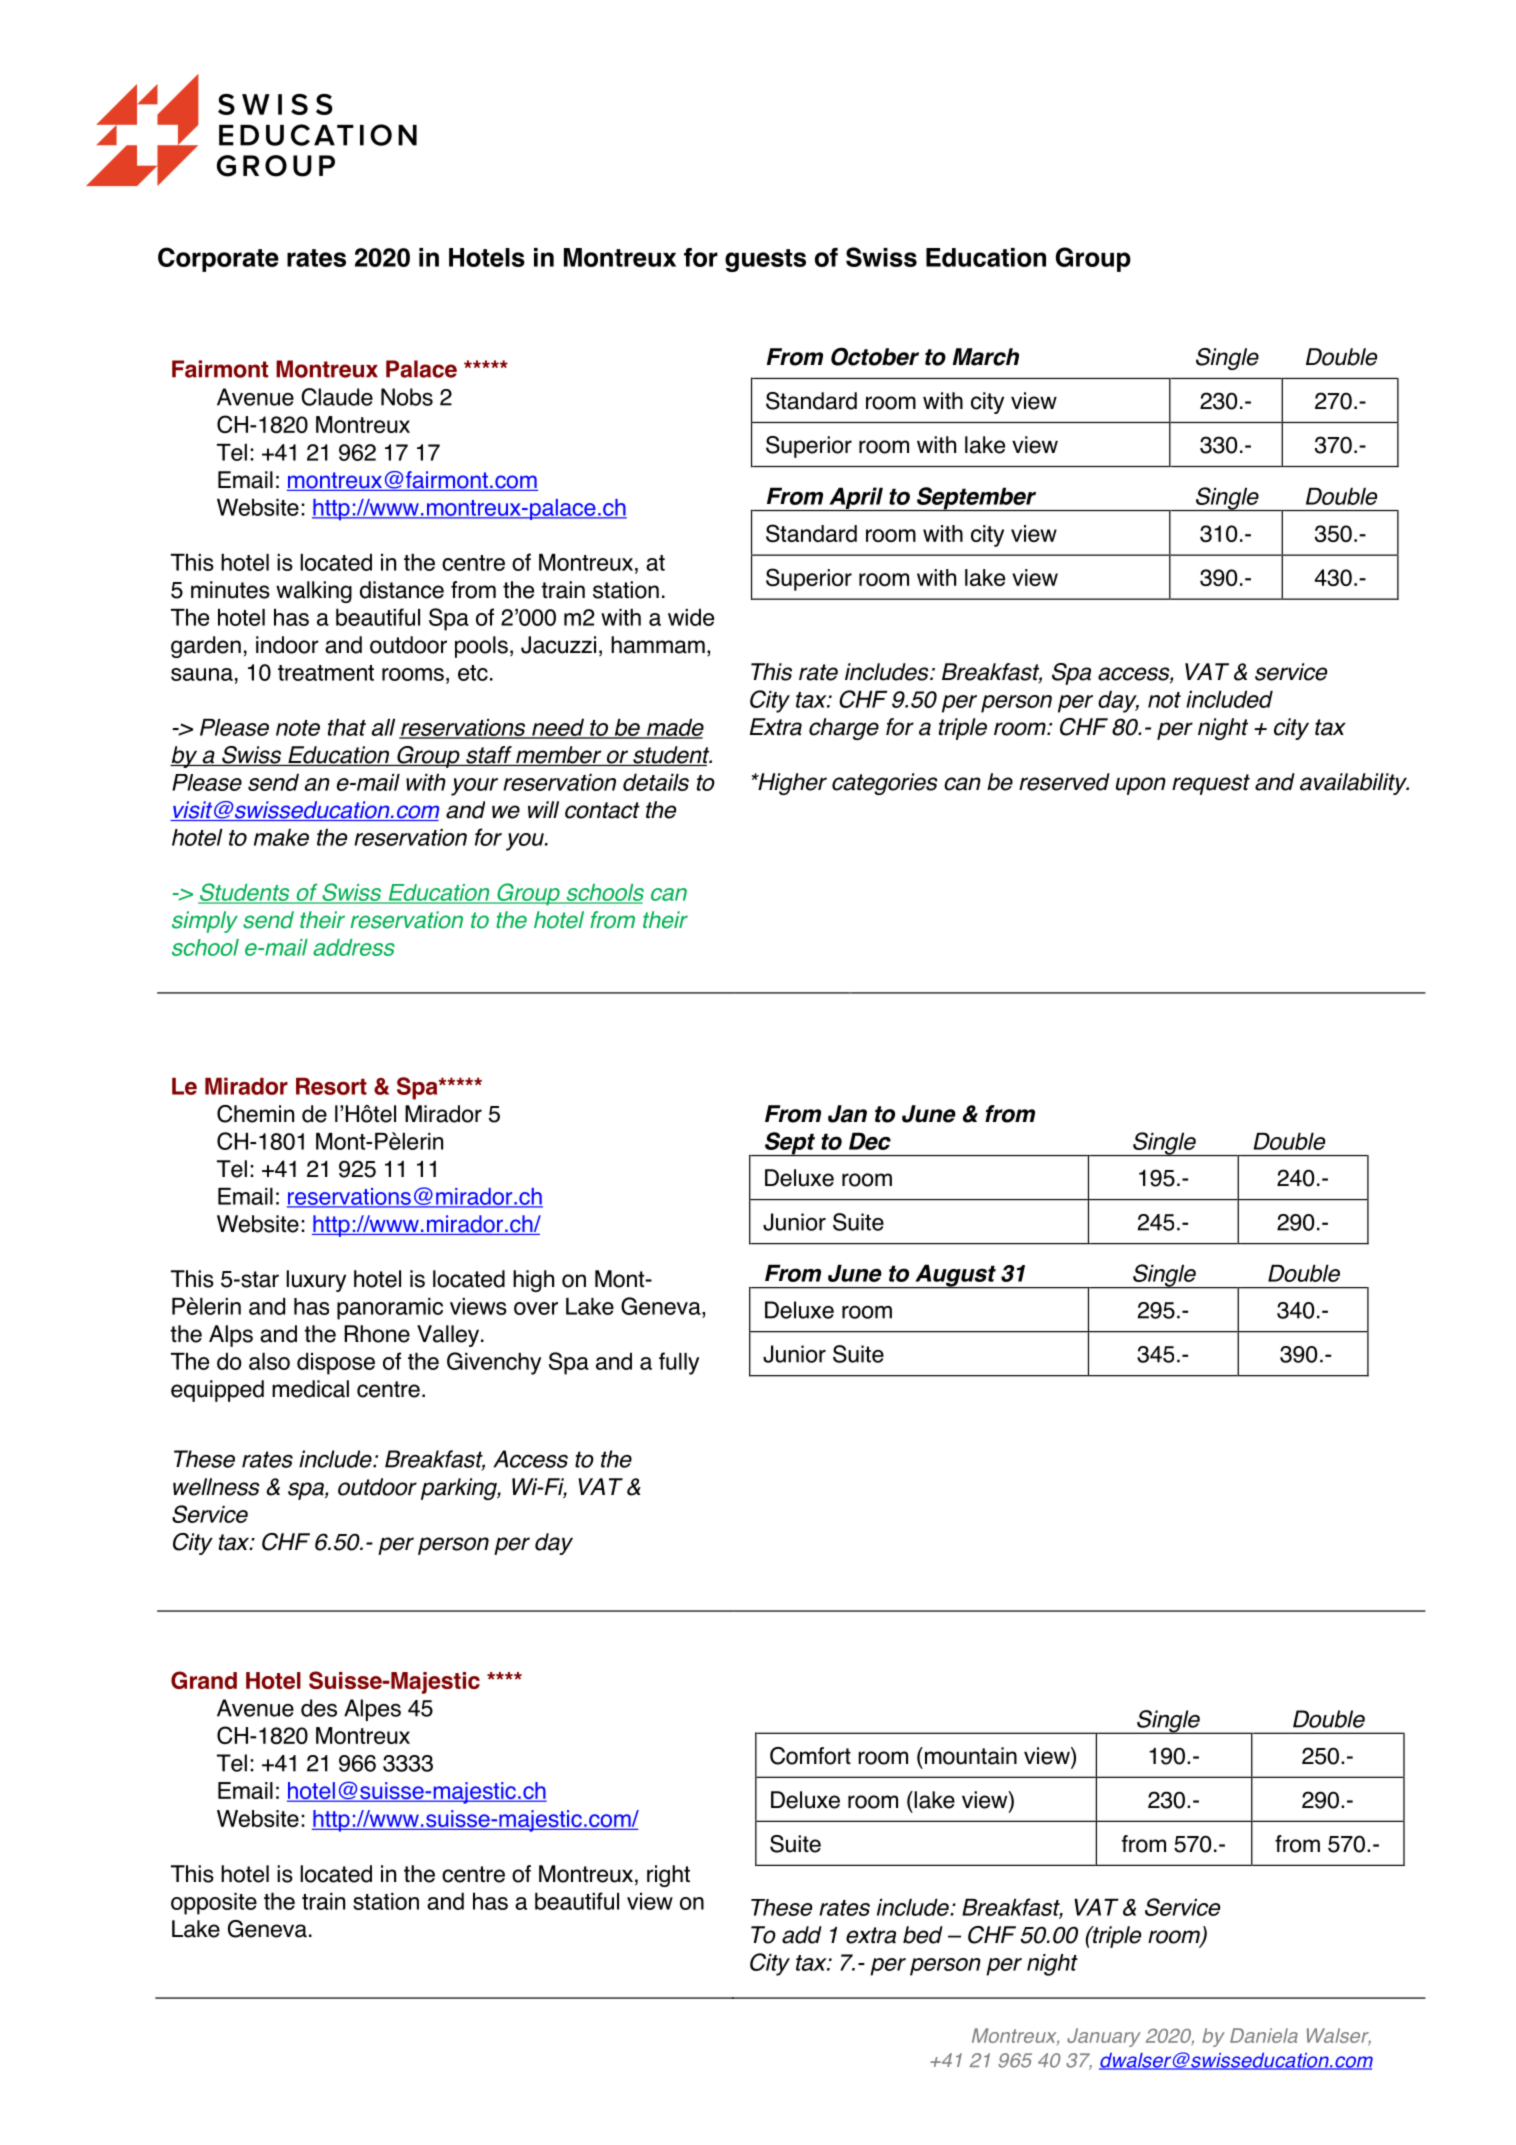 The image size is (1516, 2145). Describe the element at coordinates (214, 1904) in the document. I see `opposite` at that location.
